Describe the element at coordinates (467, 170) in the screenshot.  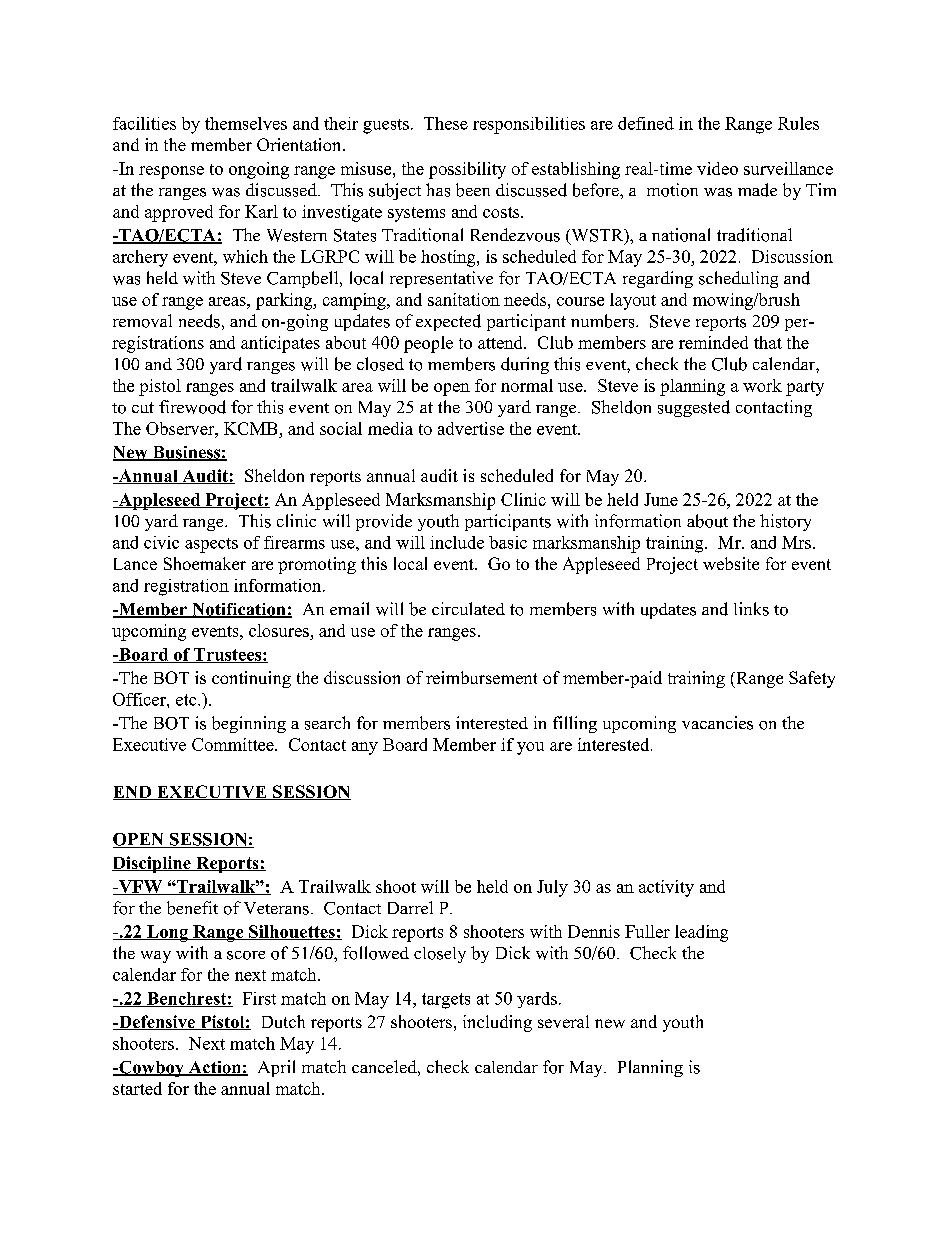
I see `possibility` at that location.
